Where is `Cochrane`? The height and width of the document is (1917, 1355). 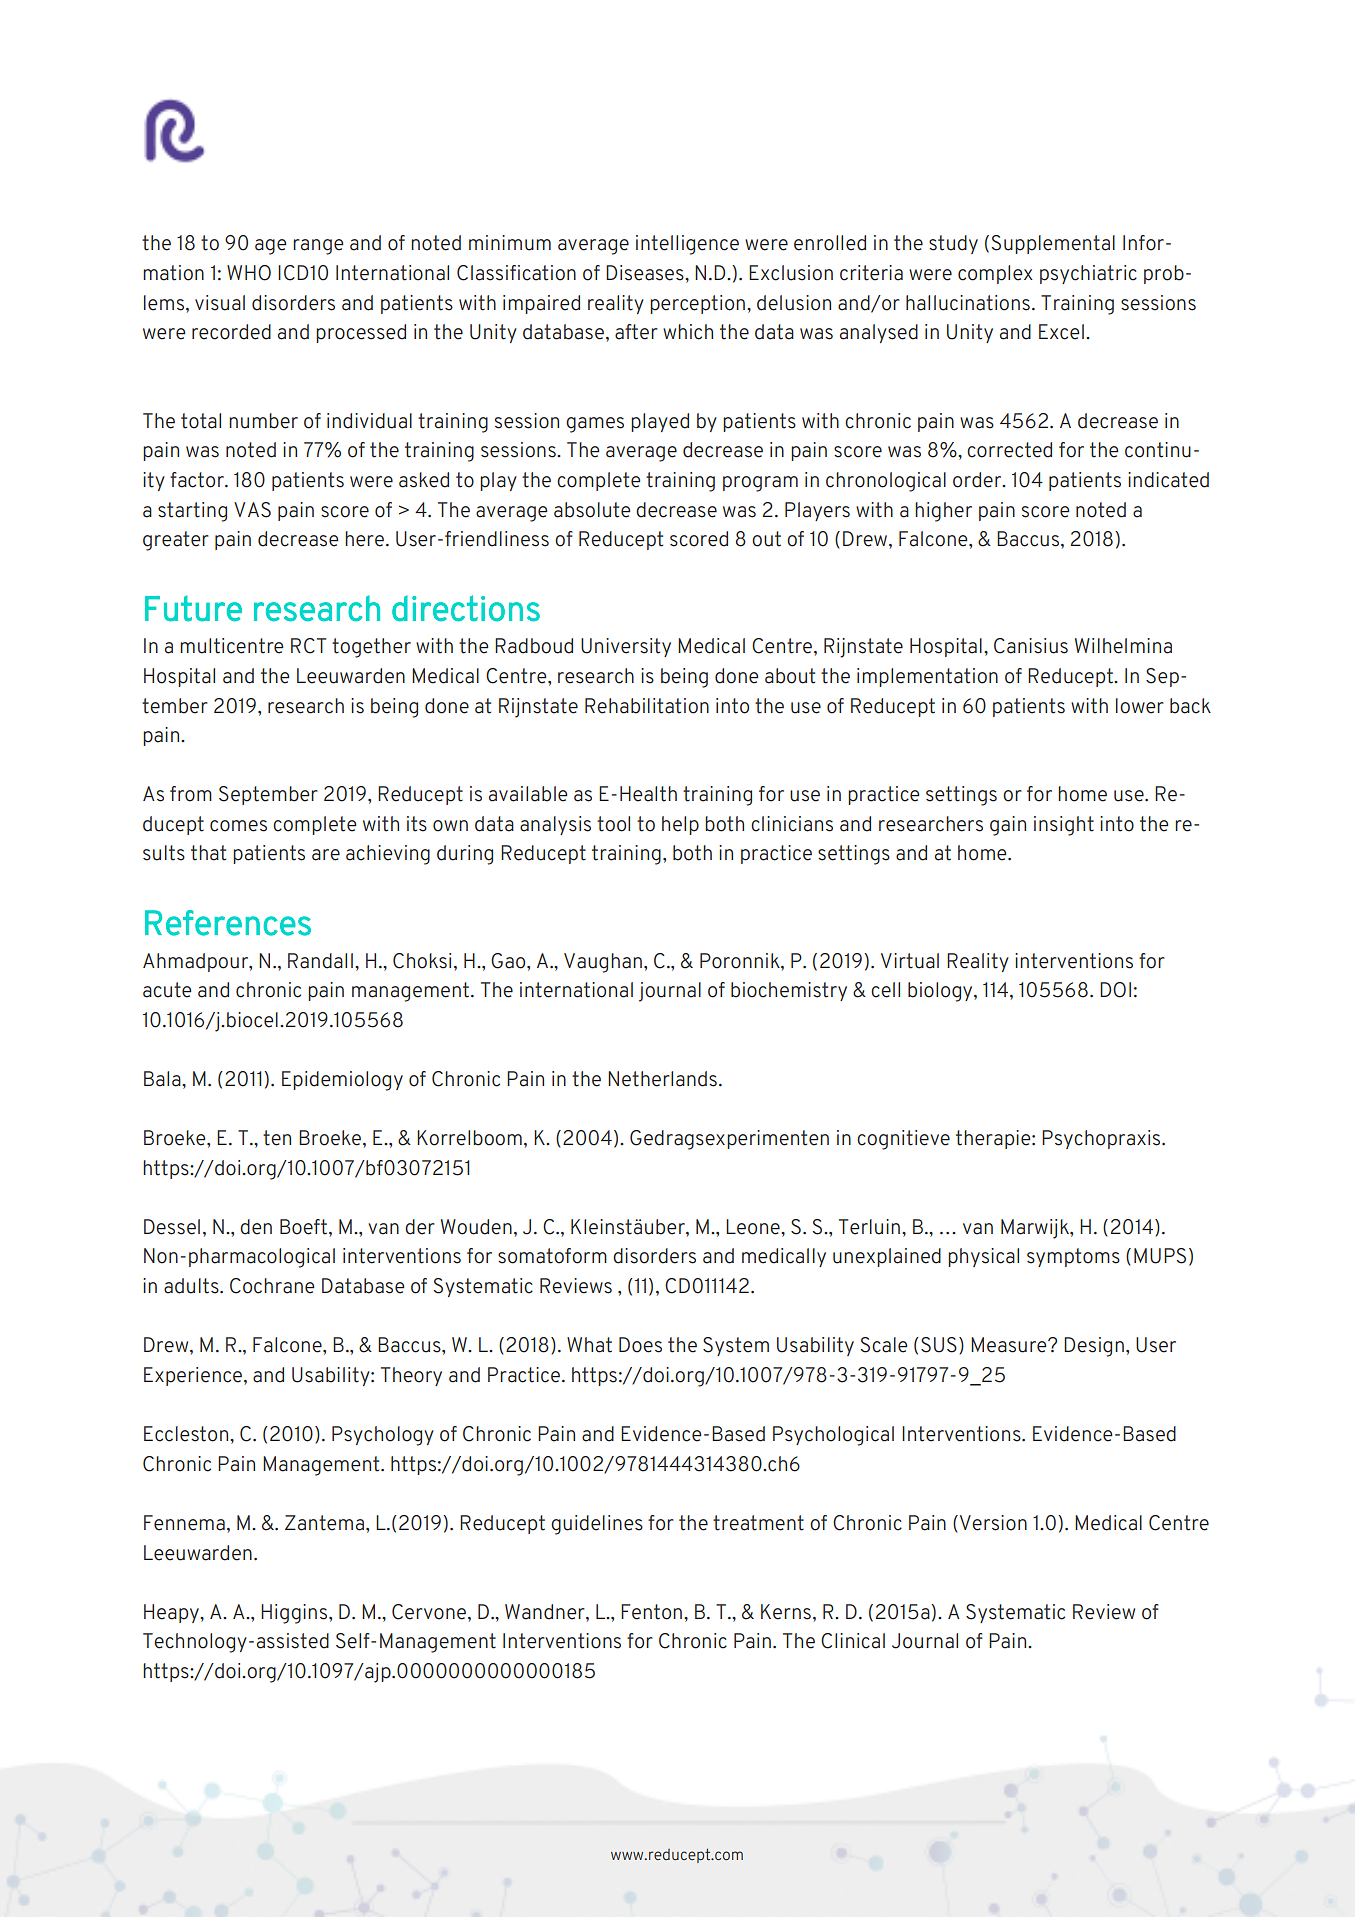 Cochrane is located at coordinates (272, 1286).
